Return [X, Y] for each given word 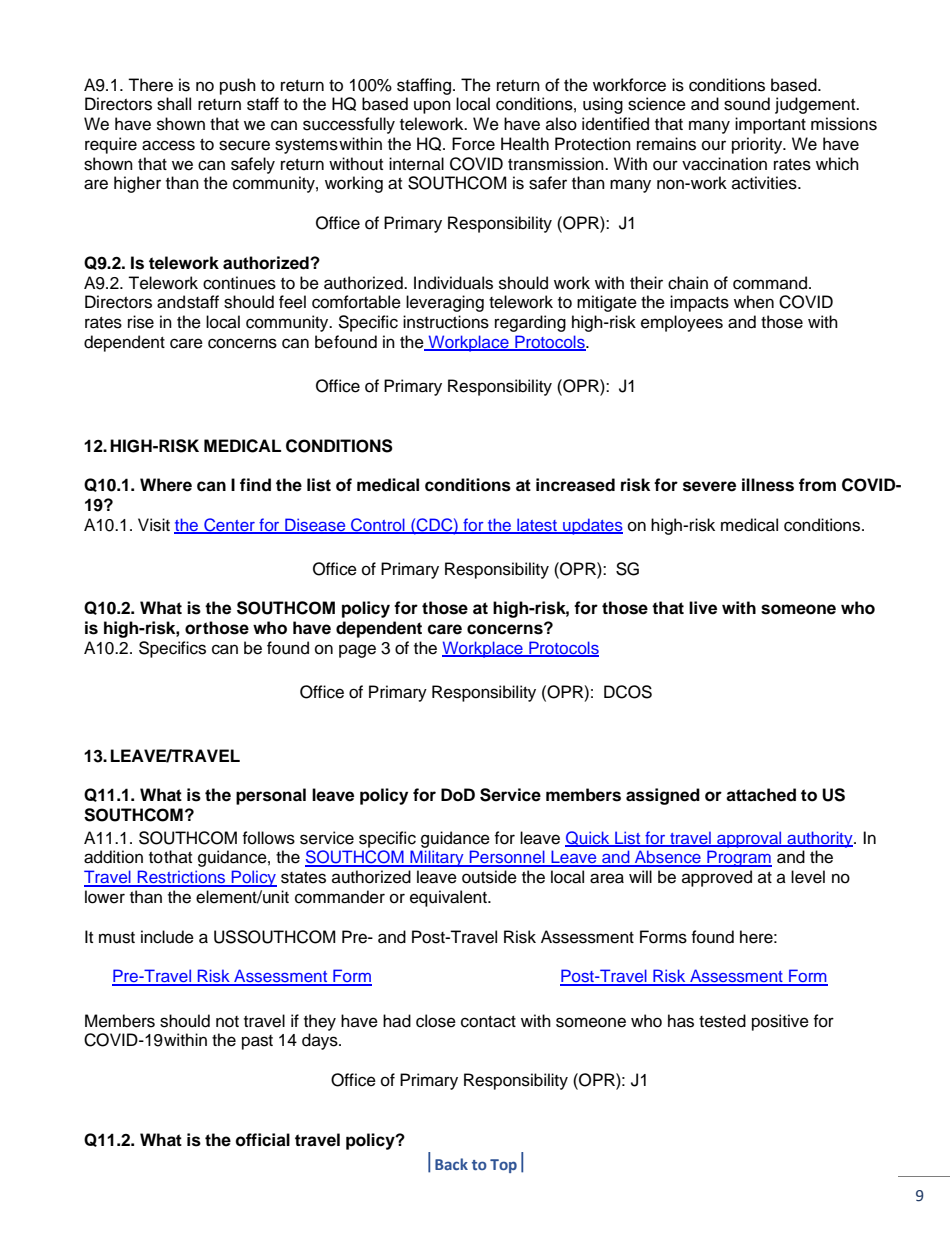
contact [488, 1022]
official [263, 1140]
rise [141, 322]
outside [489, 877]
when [754, 302]
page [357, 651]
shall [174, 104]
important [770, 125]
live [703, 608]
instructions [446, 322]
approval [749, 839]
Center [229, 526]
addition [113, 857]
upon [432, 107]
